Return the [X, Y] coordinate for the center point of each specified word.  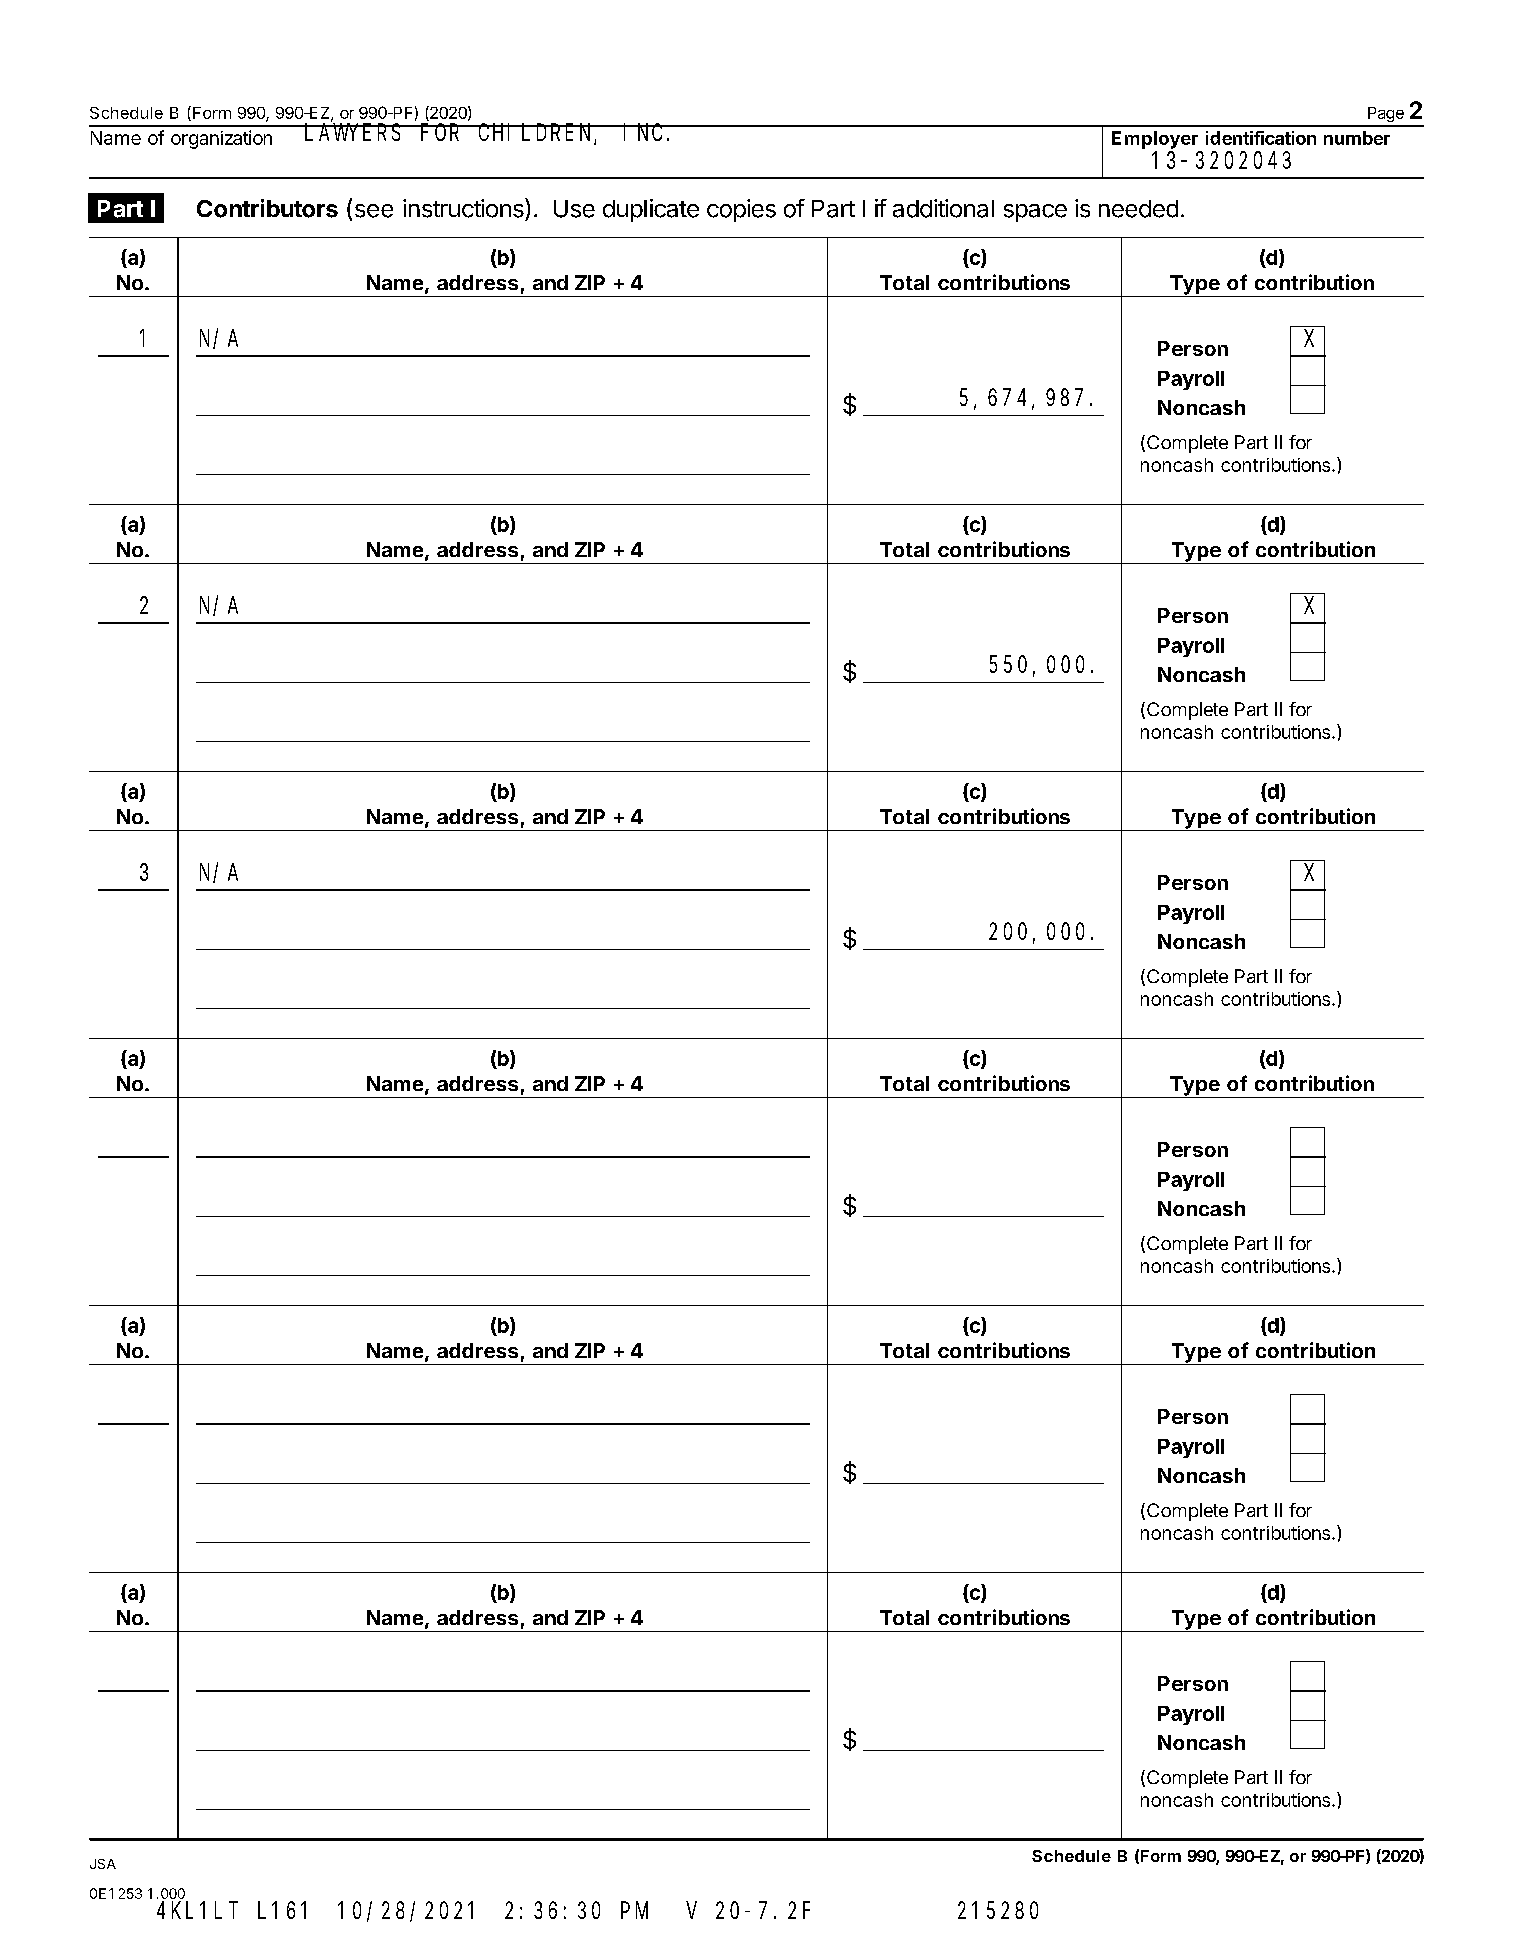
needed [1138, 209]
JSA [103, 1864]
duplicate [651, 210]
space [1035, 213]
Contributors [267, 208]
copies [741, 210]
